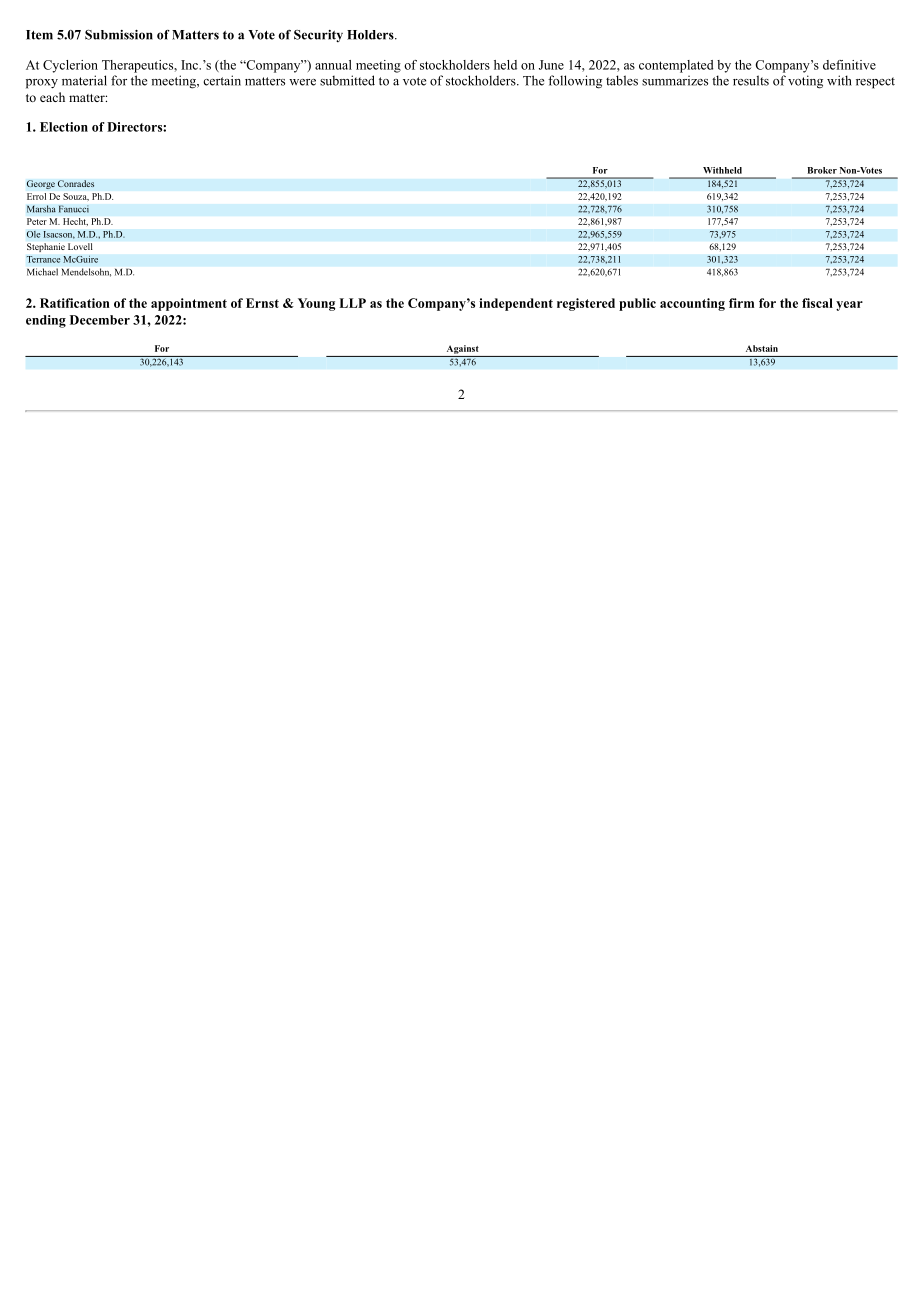 The height and width of the document is (1308, 924). I want to click on Lovell, so click(80, 246).
